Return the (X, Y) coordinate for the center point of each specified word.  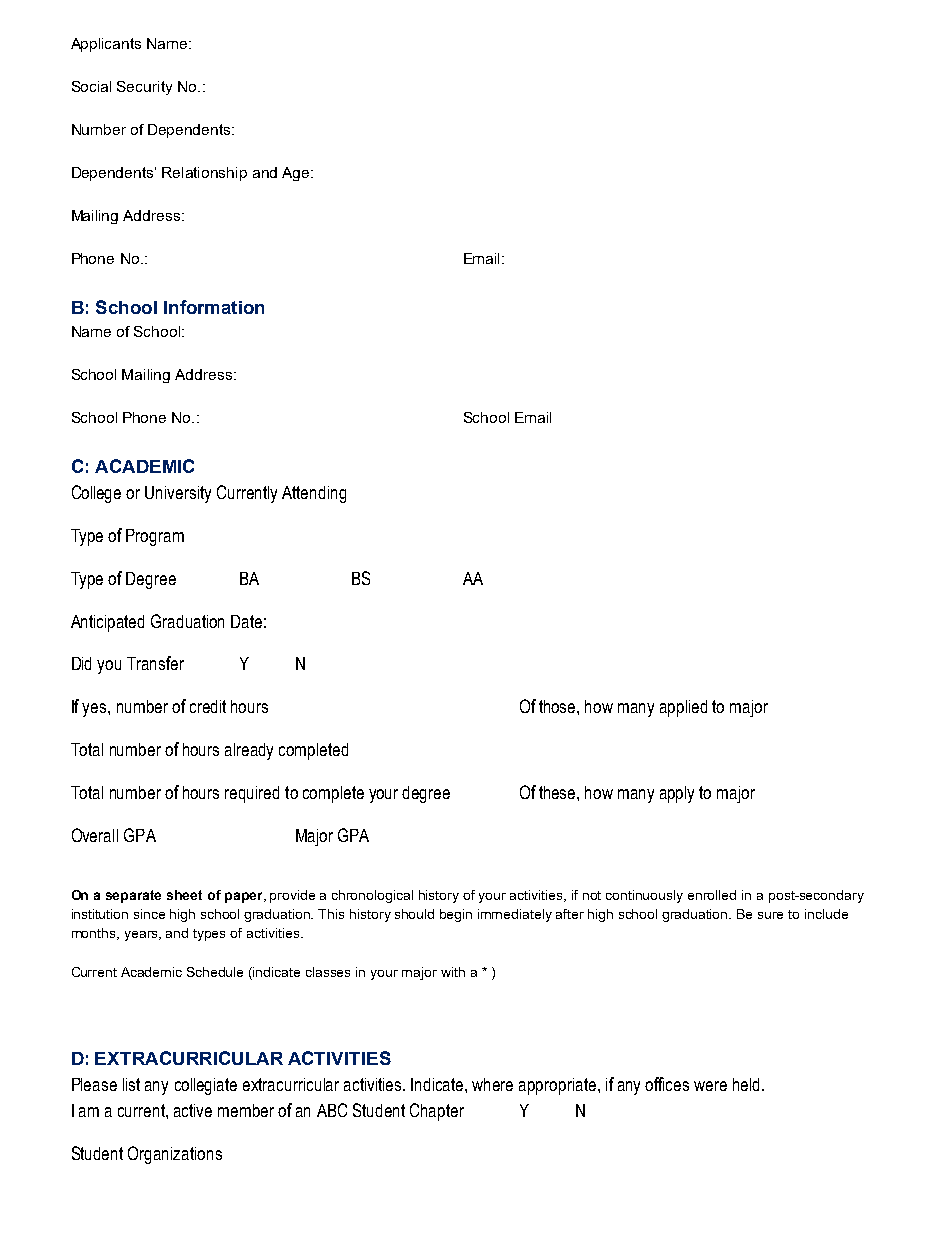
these (558, 792)
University (178, 494)
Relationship (204, 174)
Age (297, 174)
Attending (314, 494)
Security (144, 88)
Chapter (437, 1112)
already (249, 751)
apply (677, 794)
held (746, 1084)
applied (683, 708)
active (193, 1110)
